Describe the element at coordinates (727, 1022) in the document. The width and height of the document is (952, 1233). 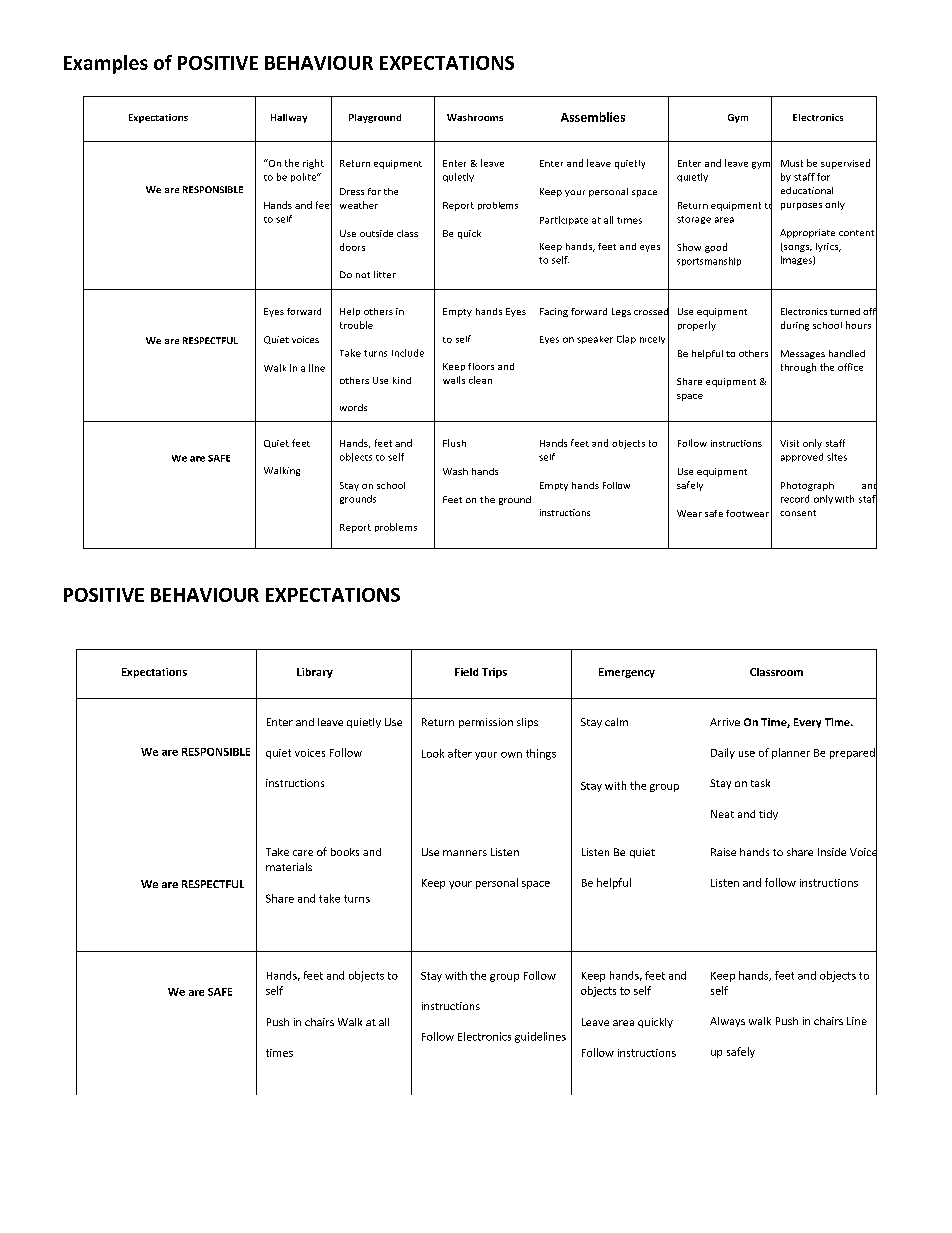
I see `Always` at that location.
